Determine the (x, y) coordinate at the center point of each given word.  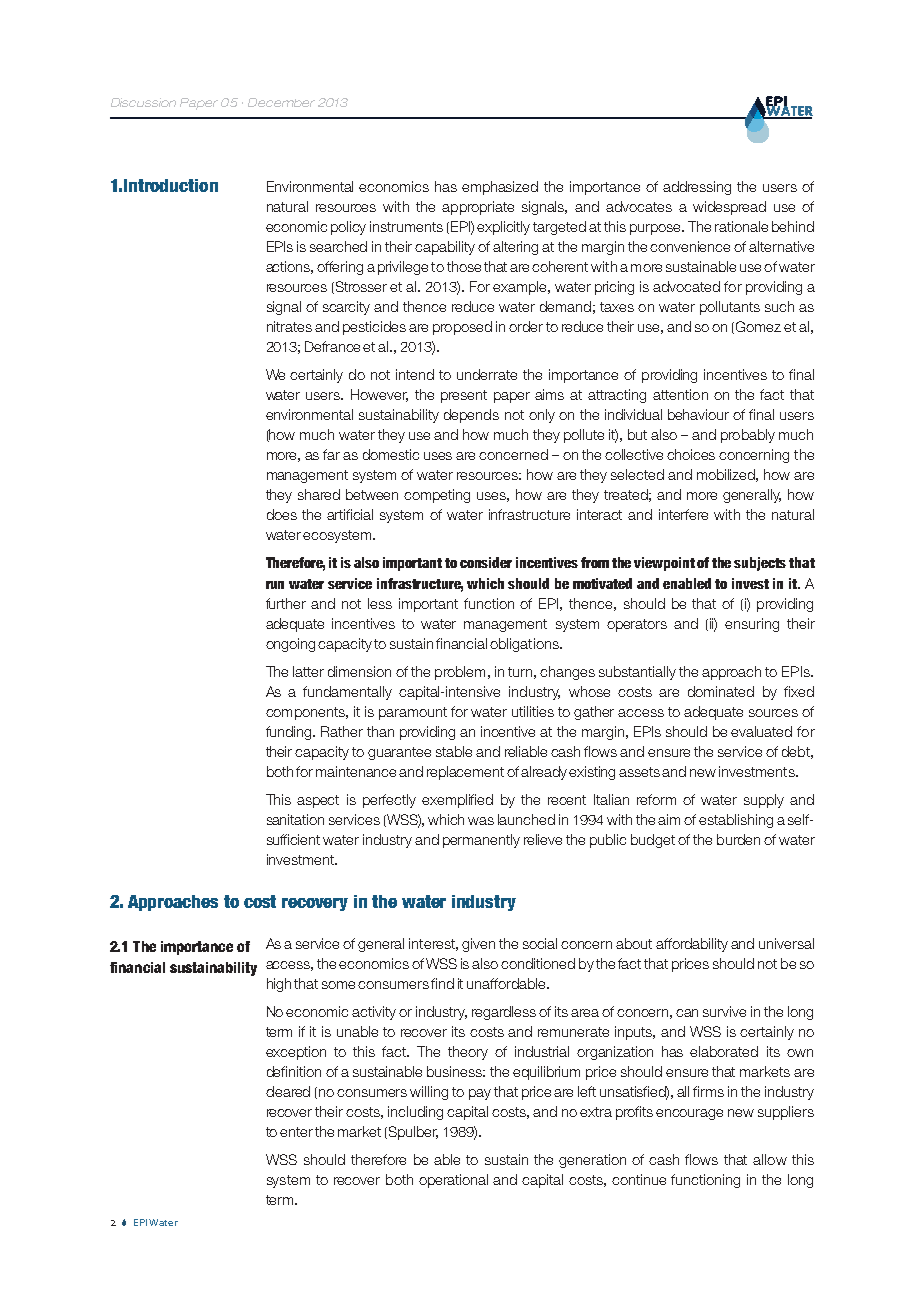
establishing (736, 821)
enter (296, 1132)
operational (453, 1181)
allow (770, 1159)
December (281, 102)
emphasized (500, 188)
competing (437, 496)
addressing (697, 188)
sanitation (295, 819)
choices (691, 454)
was (481, 821)
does (282, 514)
